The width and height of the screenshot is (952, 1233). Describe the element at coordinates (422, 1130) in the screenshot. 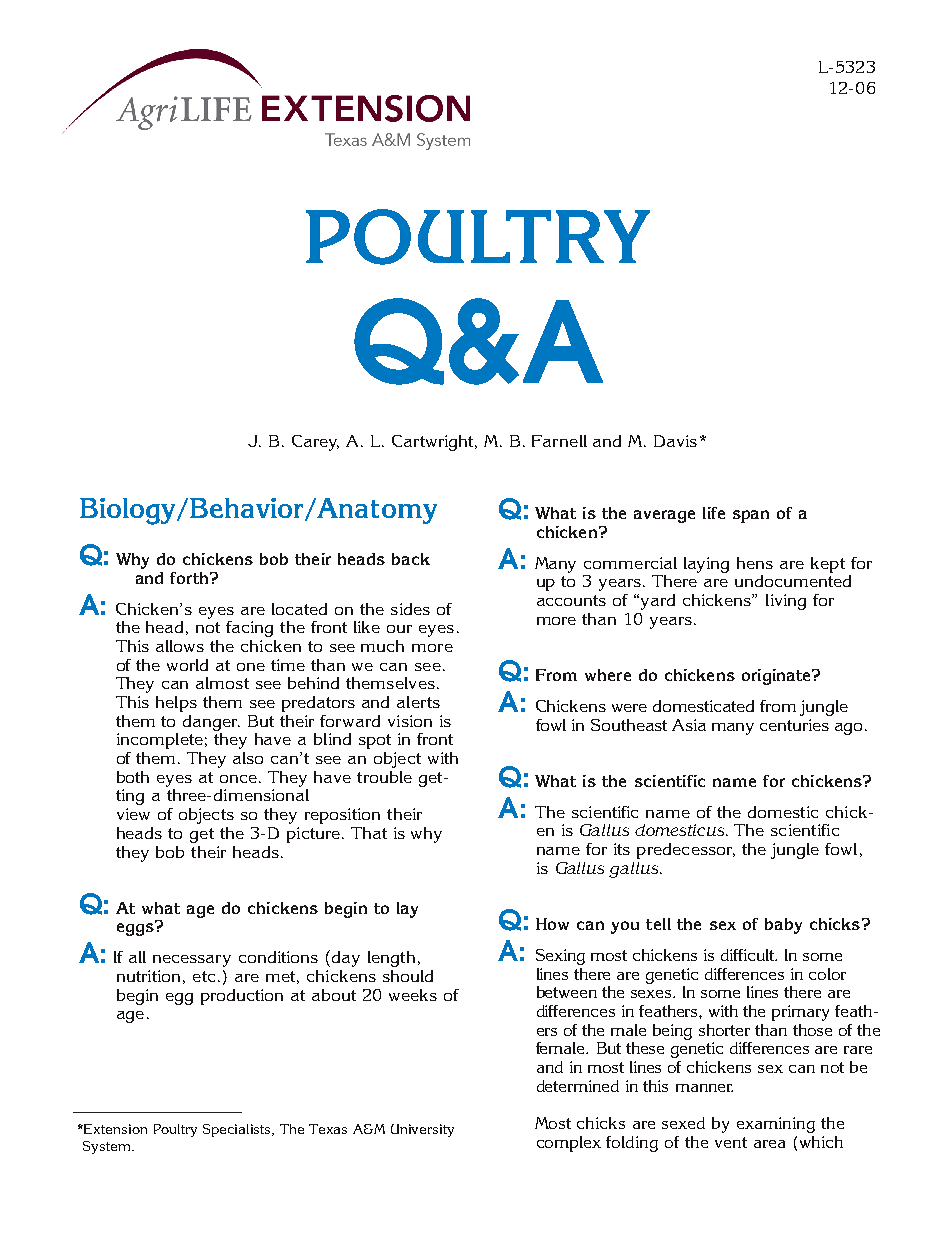

I see `University` at that location.
